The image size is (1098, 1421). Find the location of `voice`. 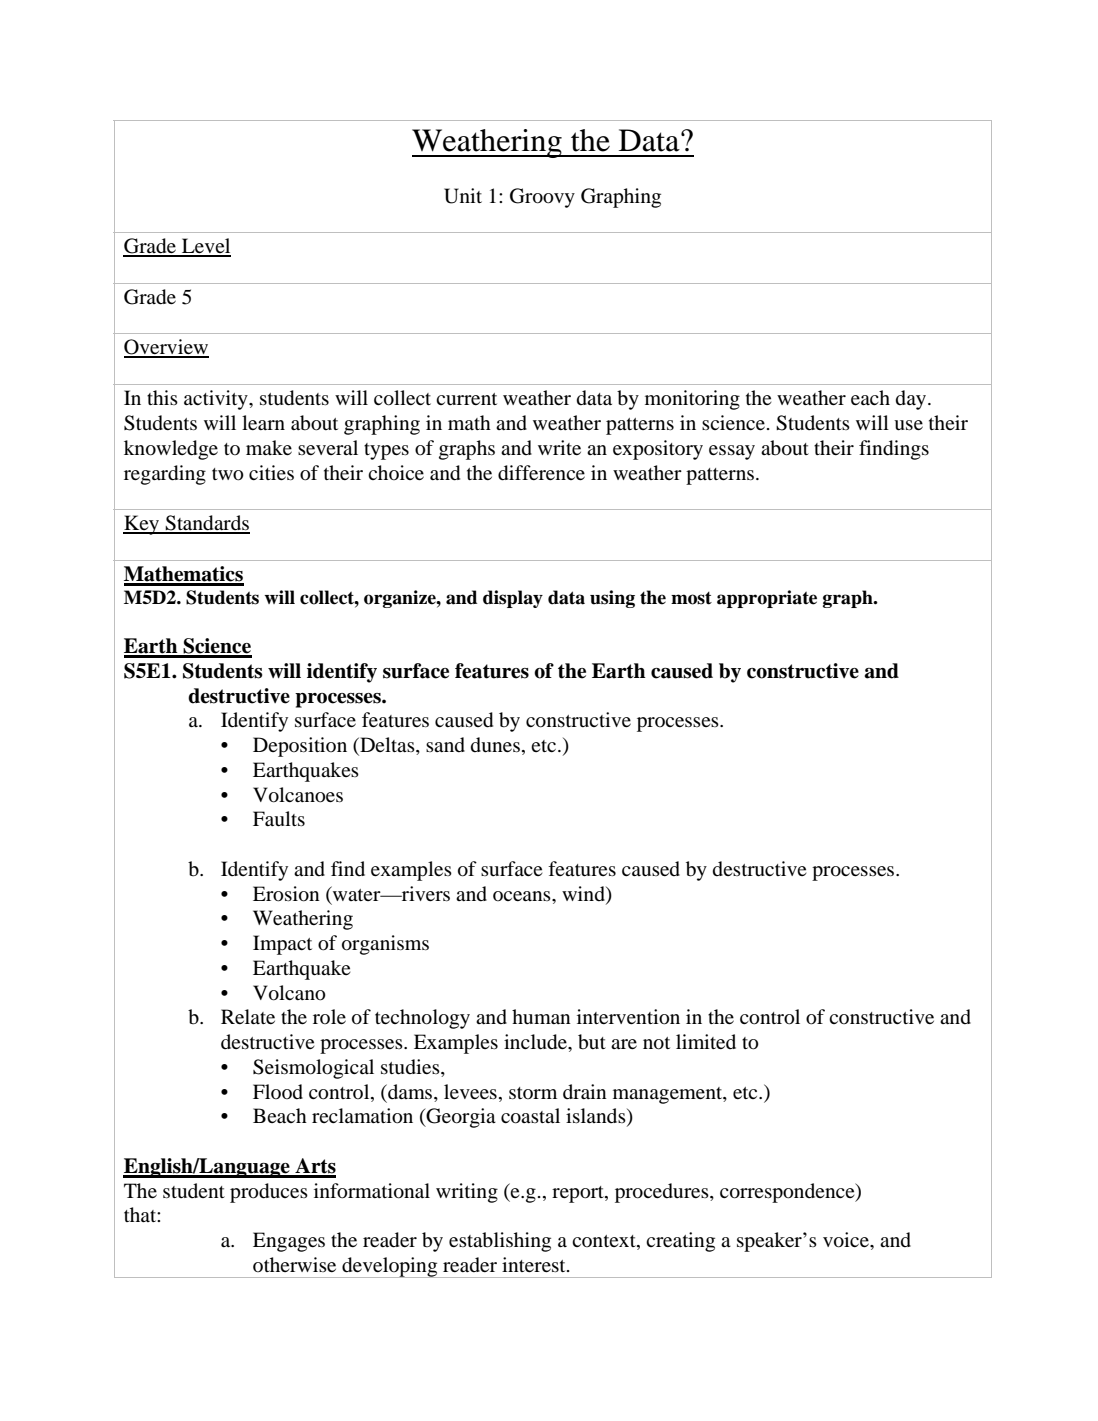

voice is located at coordinates (847, 1240).
